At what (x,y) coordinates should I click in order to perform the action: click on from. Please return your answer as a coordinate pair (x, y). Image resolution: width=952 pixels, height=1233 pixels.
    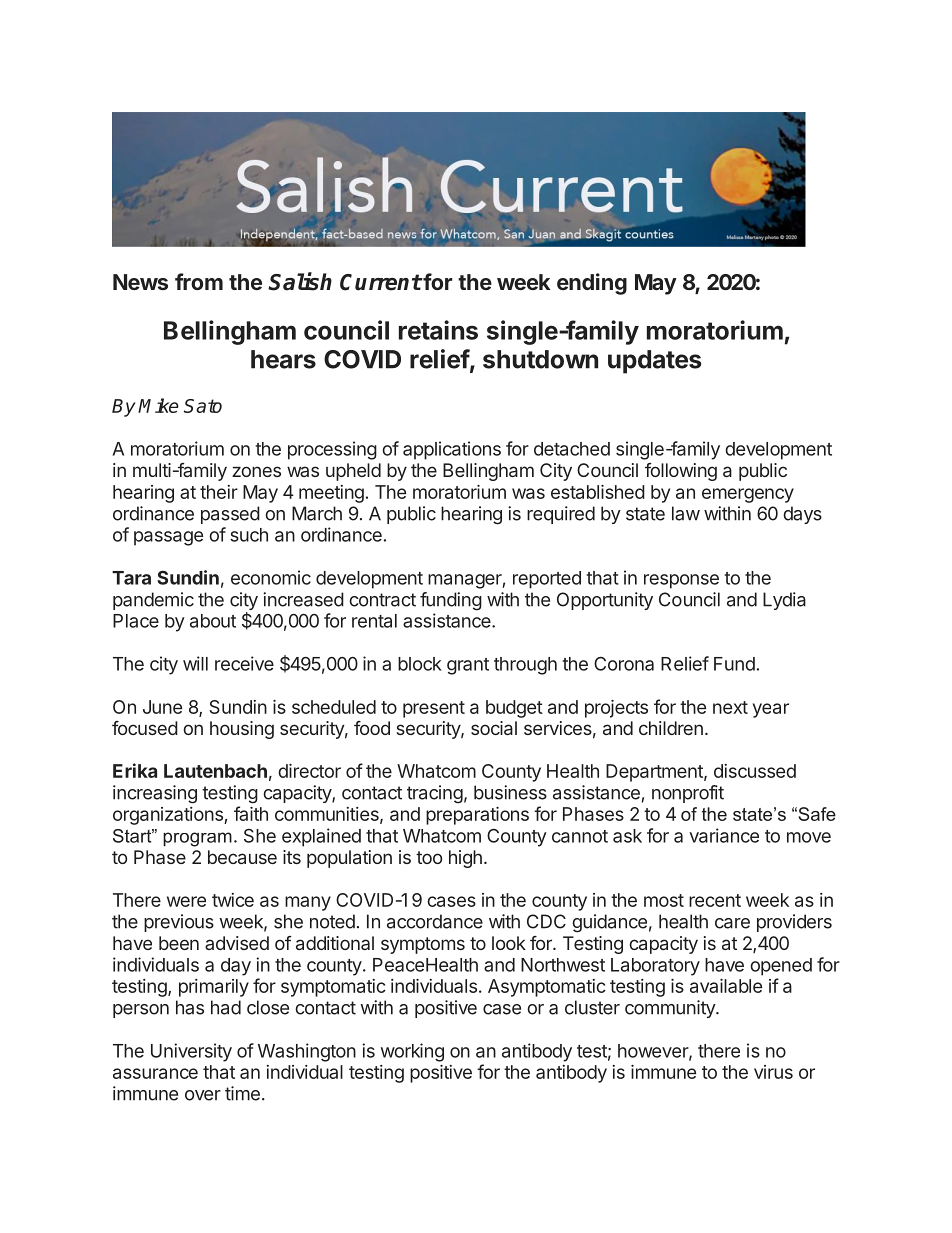
    Looking at the image, I should click on (199, 281).
